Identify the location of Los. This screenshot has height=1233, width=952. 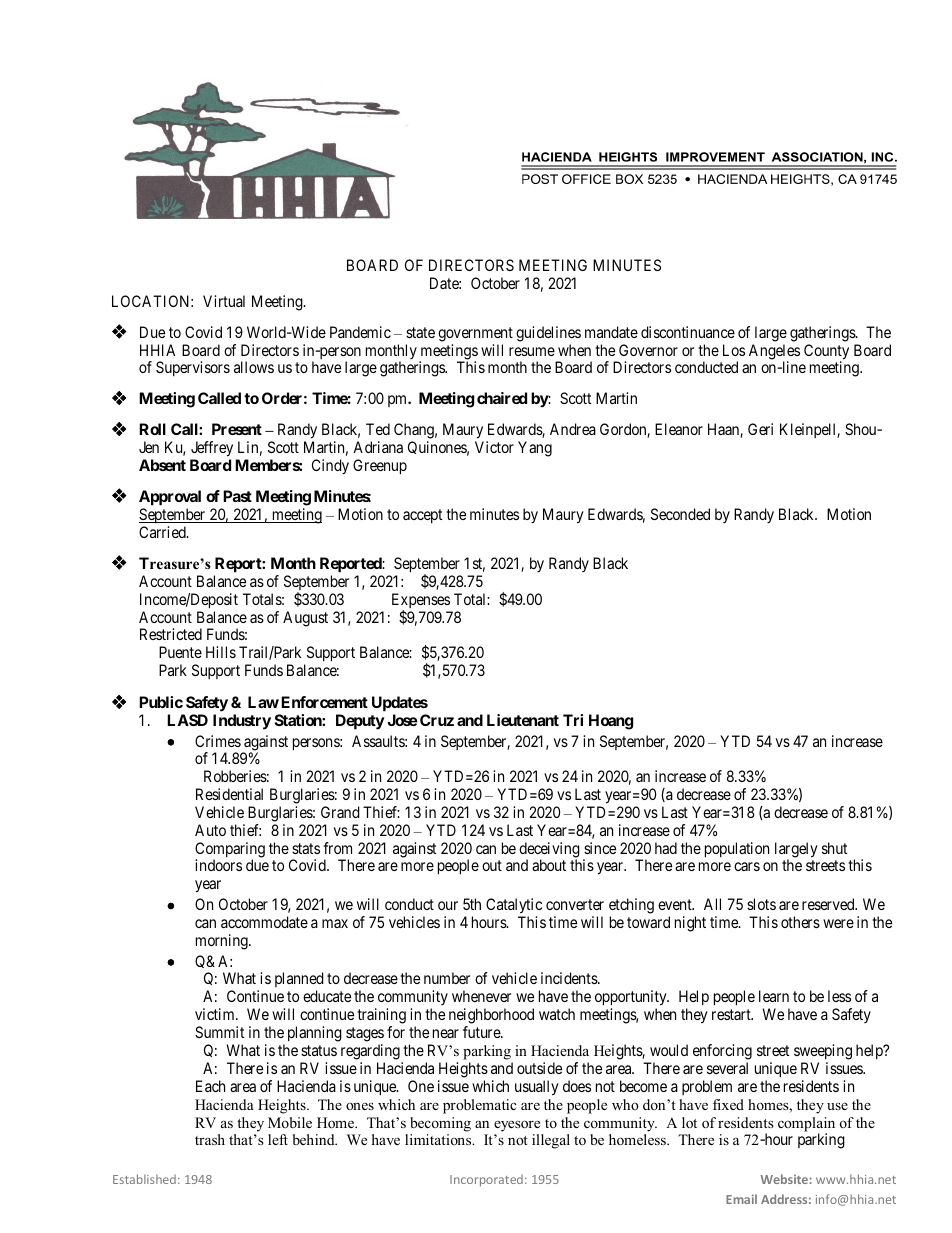
(734, 350).
